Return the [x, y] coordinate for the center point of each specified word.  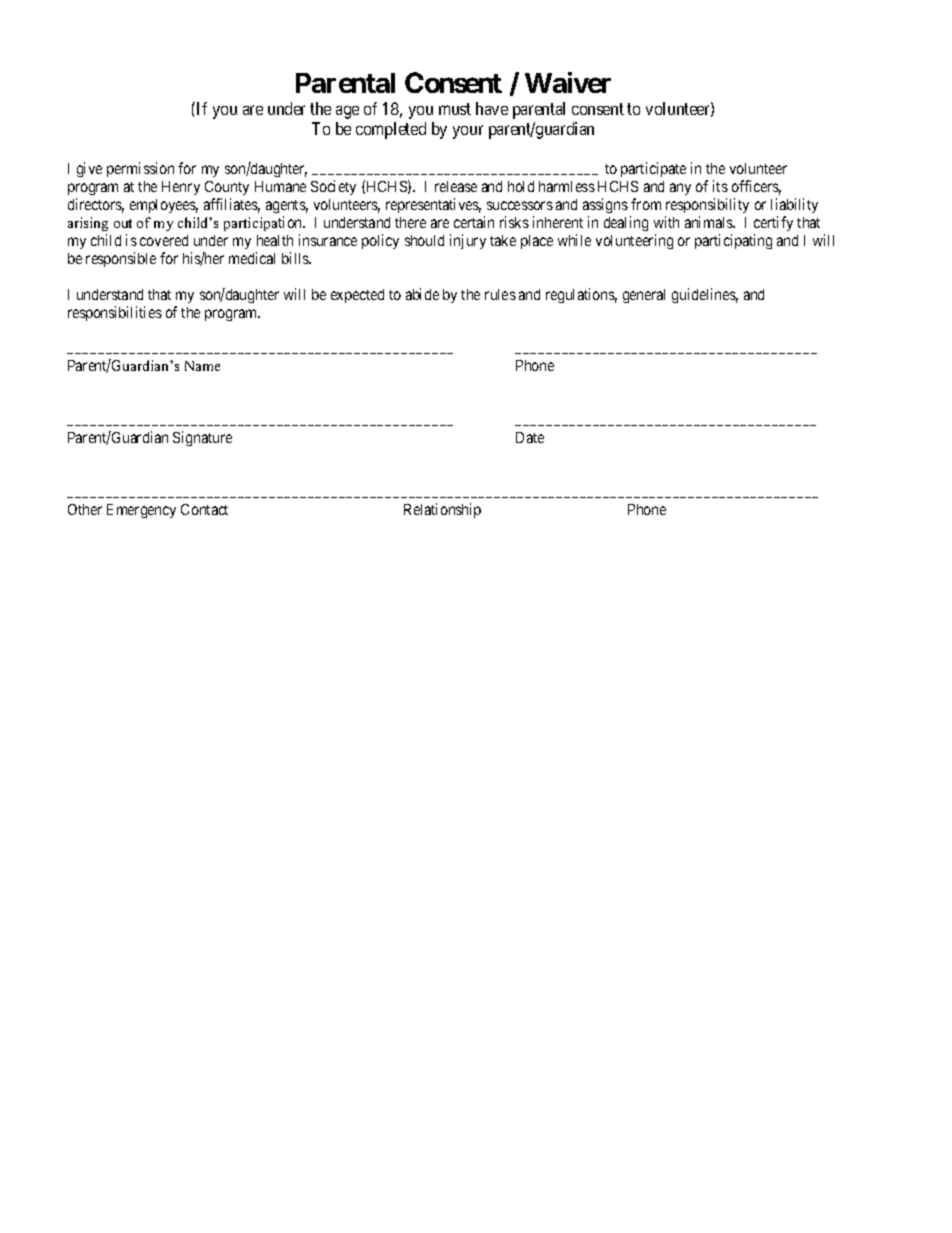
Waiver [568, 82]
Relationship [442, 510]
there [410, 222]
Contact [204, 509]
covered [164, 240]
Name [202, 366]
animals [710, 222]
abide [422, 294]
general [644, 296]
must [455, 109]
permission [140, 169]
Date [530, 437]
